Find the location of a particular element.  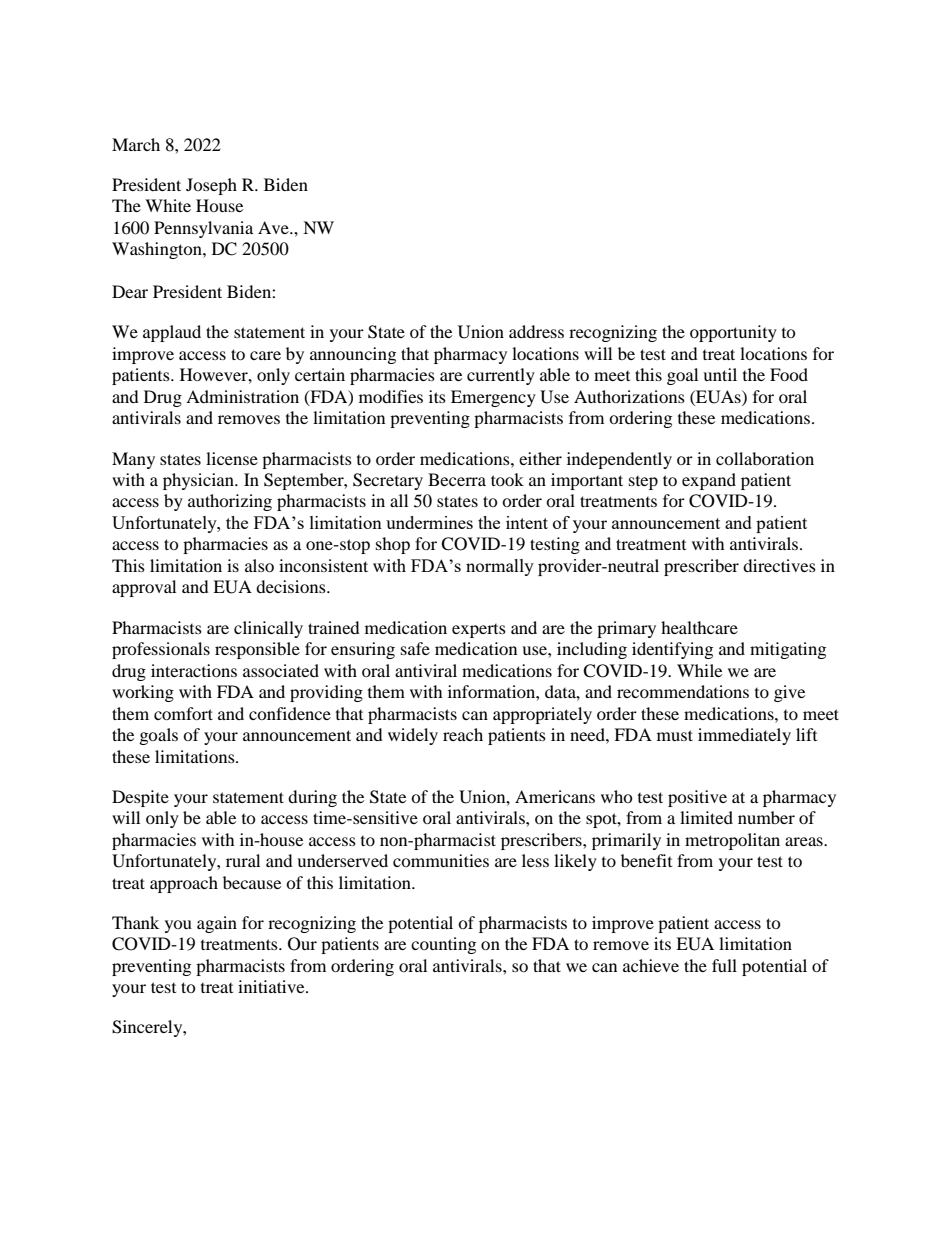

Ave is located at coordinates (274, 227).
